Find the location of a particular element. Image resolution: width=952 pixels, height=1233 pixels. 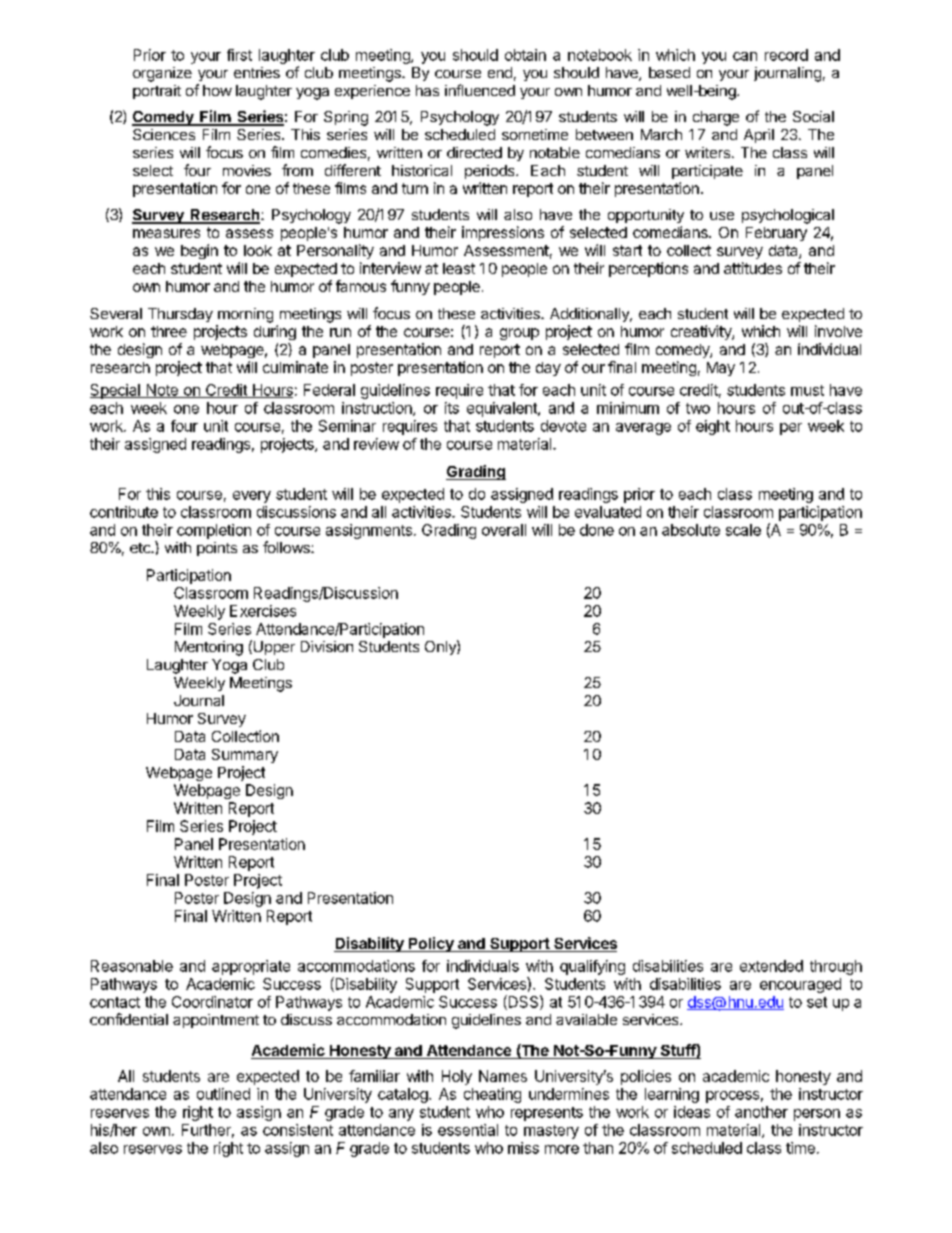

Thursday is located at coordinates (180, 315).
